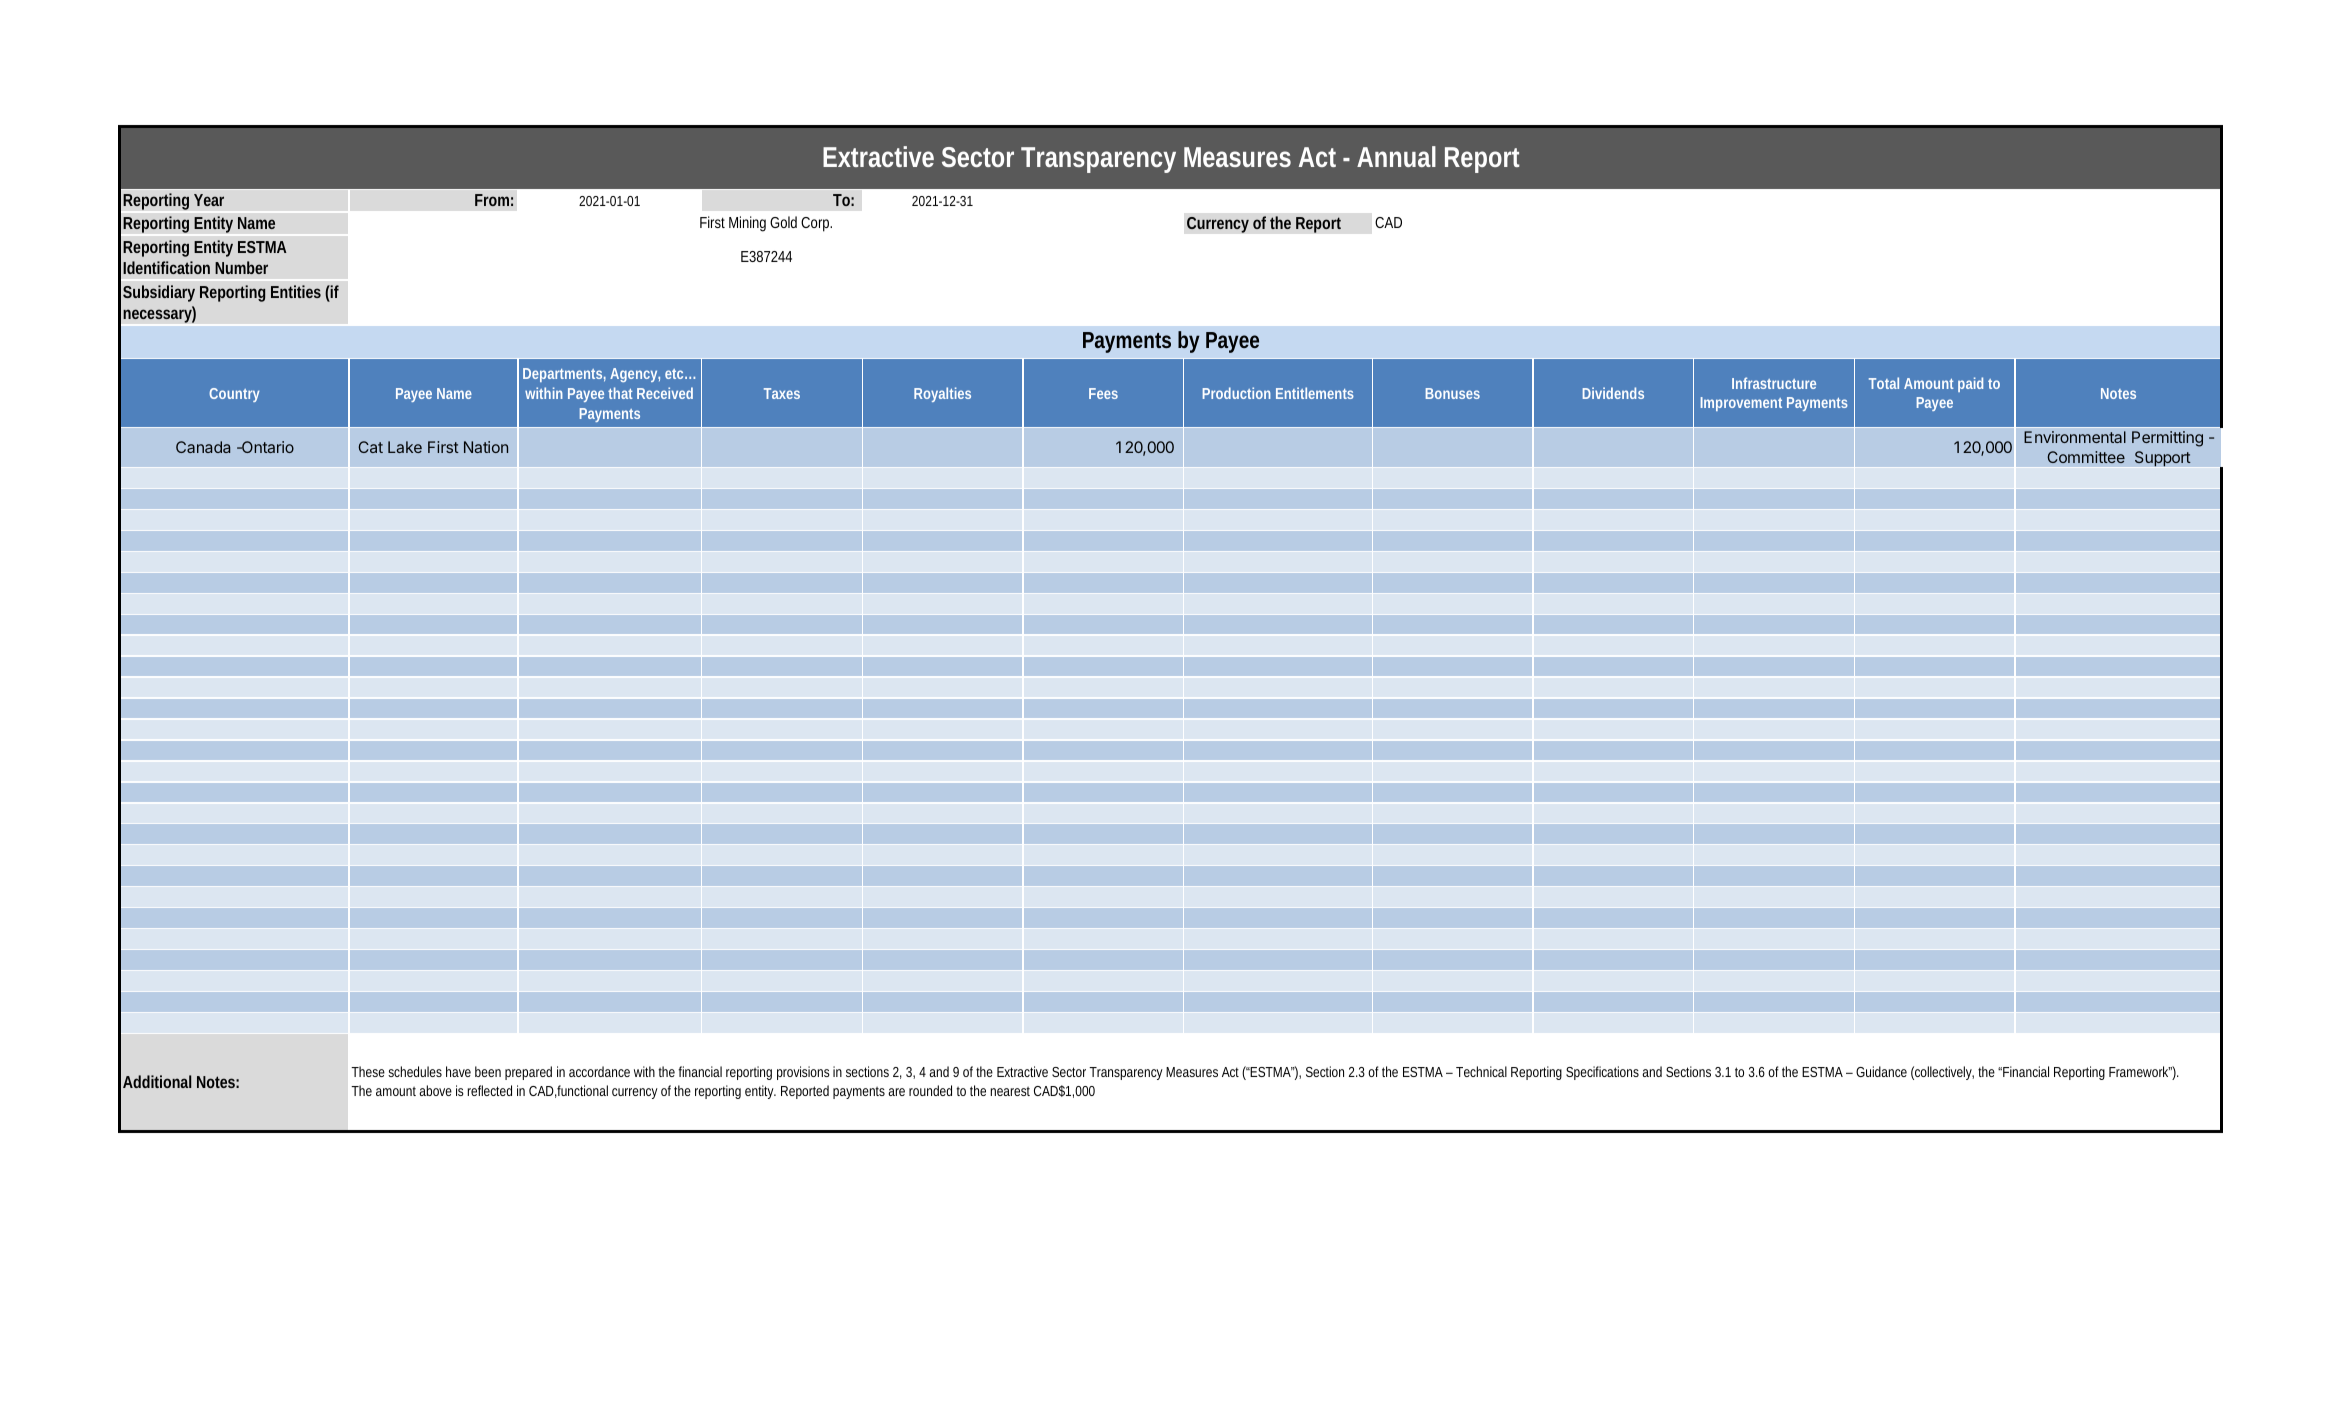  Describe the element at coordinates (816, 224) in the screenshot. I see `Corp` at that location.
